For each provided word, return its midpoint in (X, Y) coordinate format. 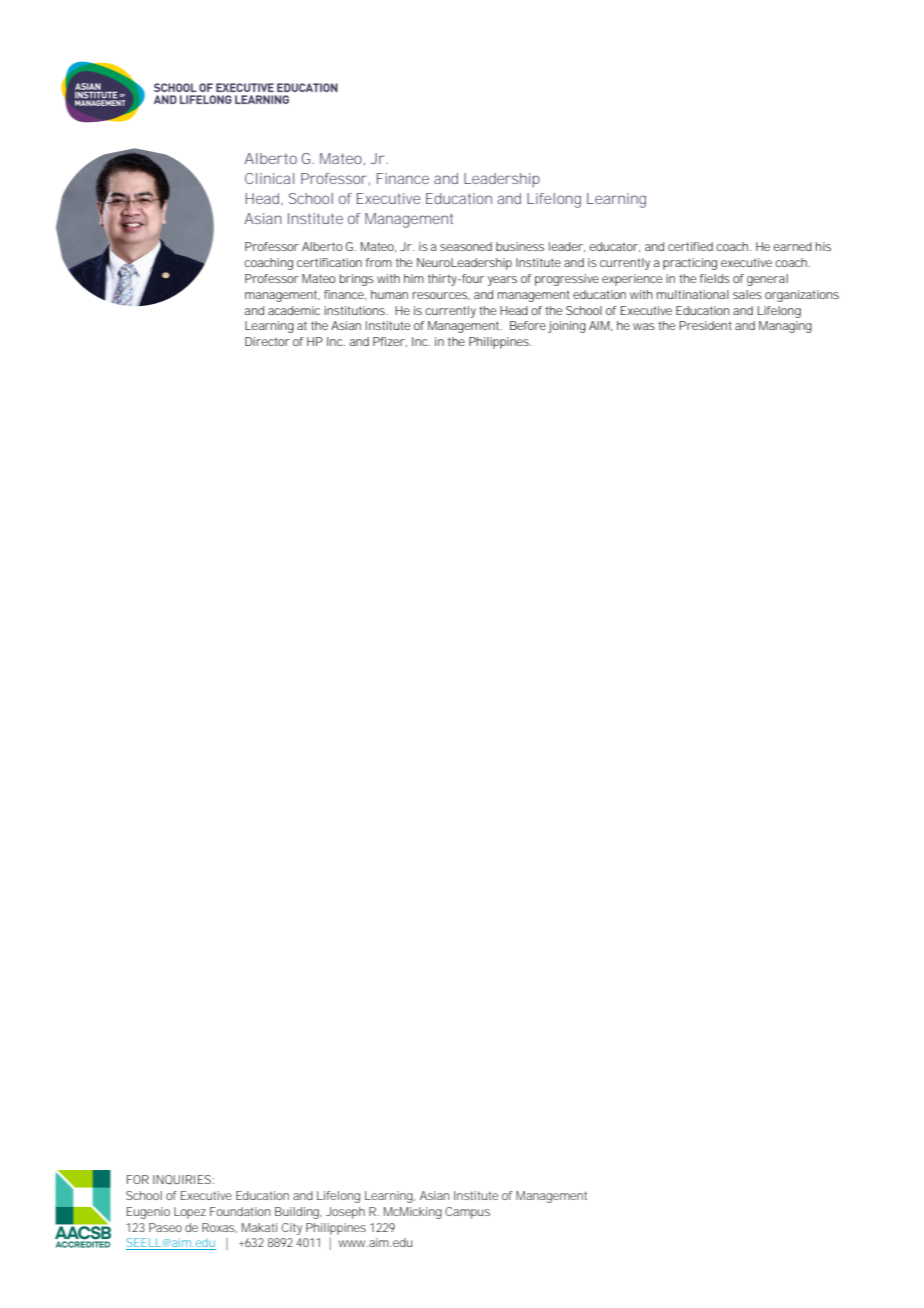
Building (297, 1213)
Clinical (269, 178)
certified (690, 246)
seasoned (466, 246)
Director (267, 341)
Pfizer (389, 341)
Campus (467, 1213)
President (705, 325)
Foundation (240, 1211)
